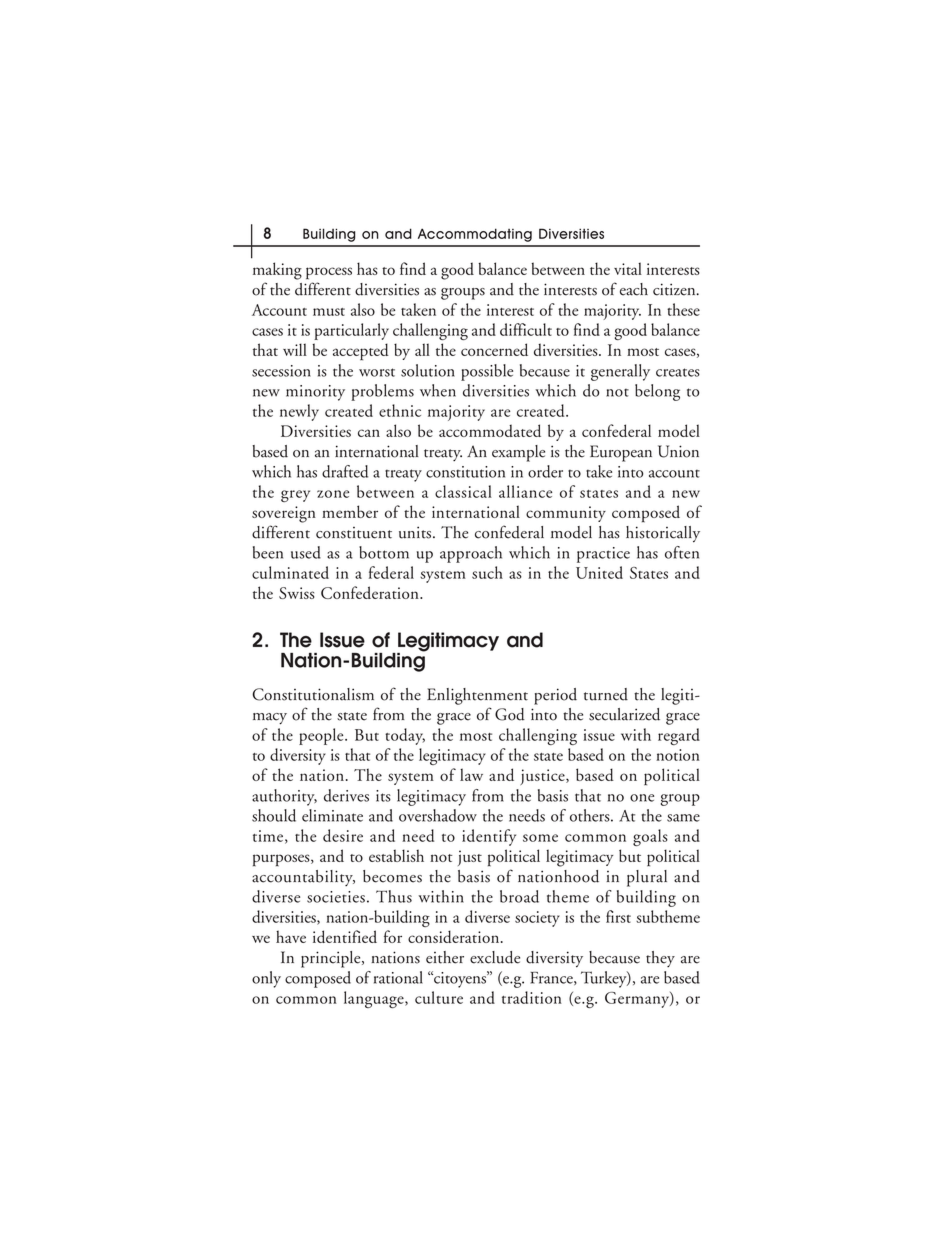 The width and height of the screenshot is (952, 1233). What do you see at coordinates (490, 430) in the screenshot?
I see `accommodated` at bounding box center [490, 430].
